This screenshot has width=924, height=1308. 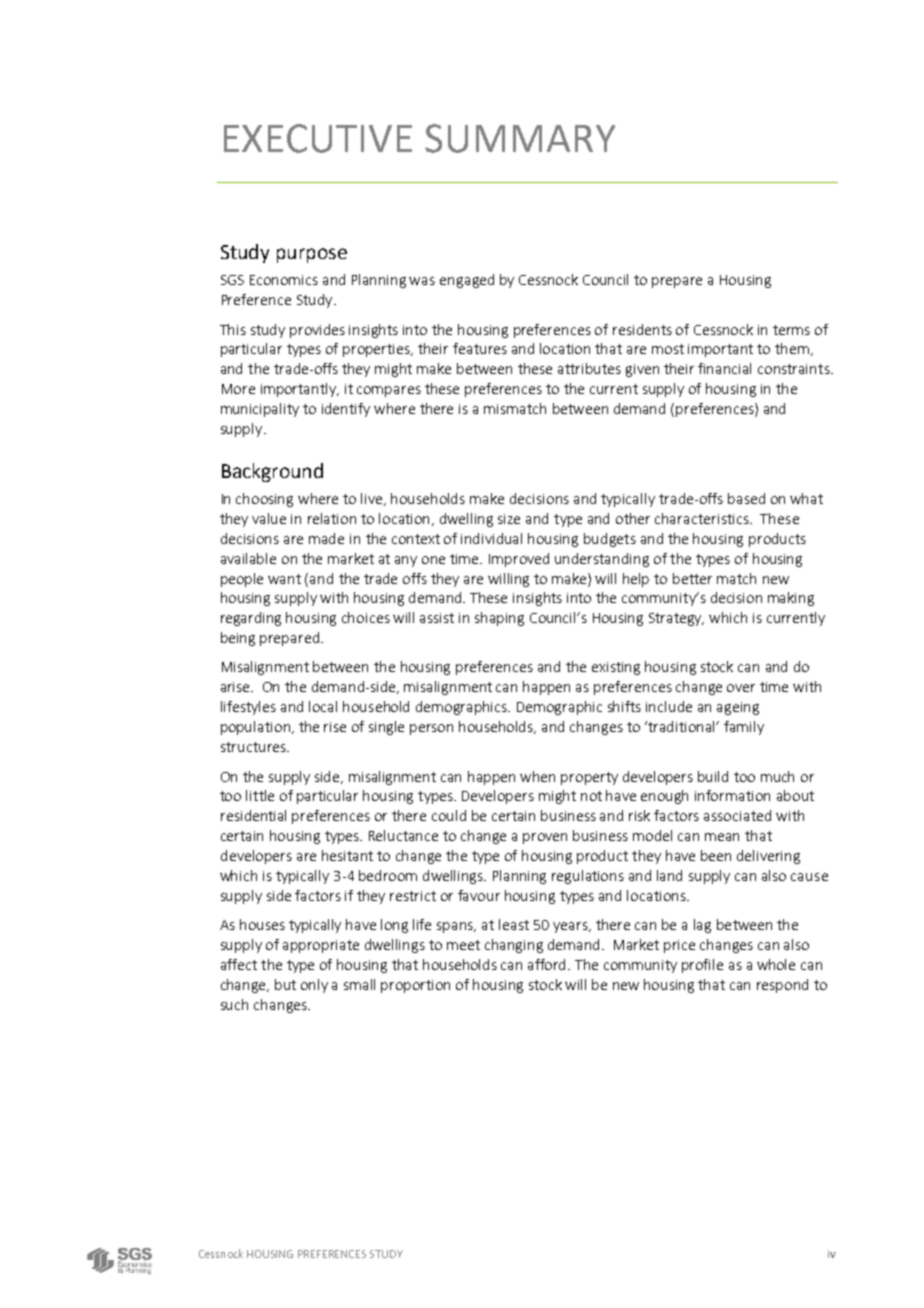 I want to click on EXECUTIVE, so click(x=318, y=138).
